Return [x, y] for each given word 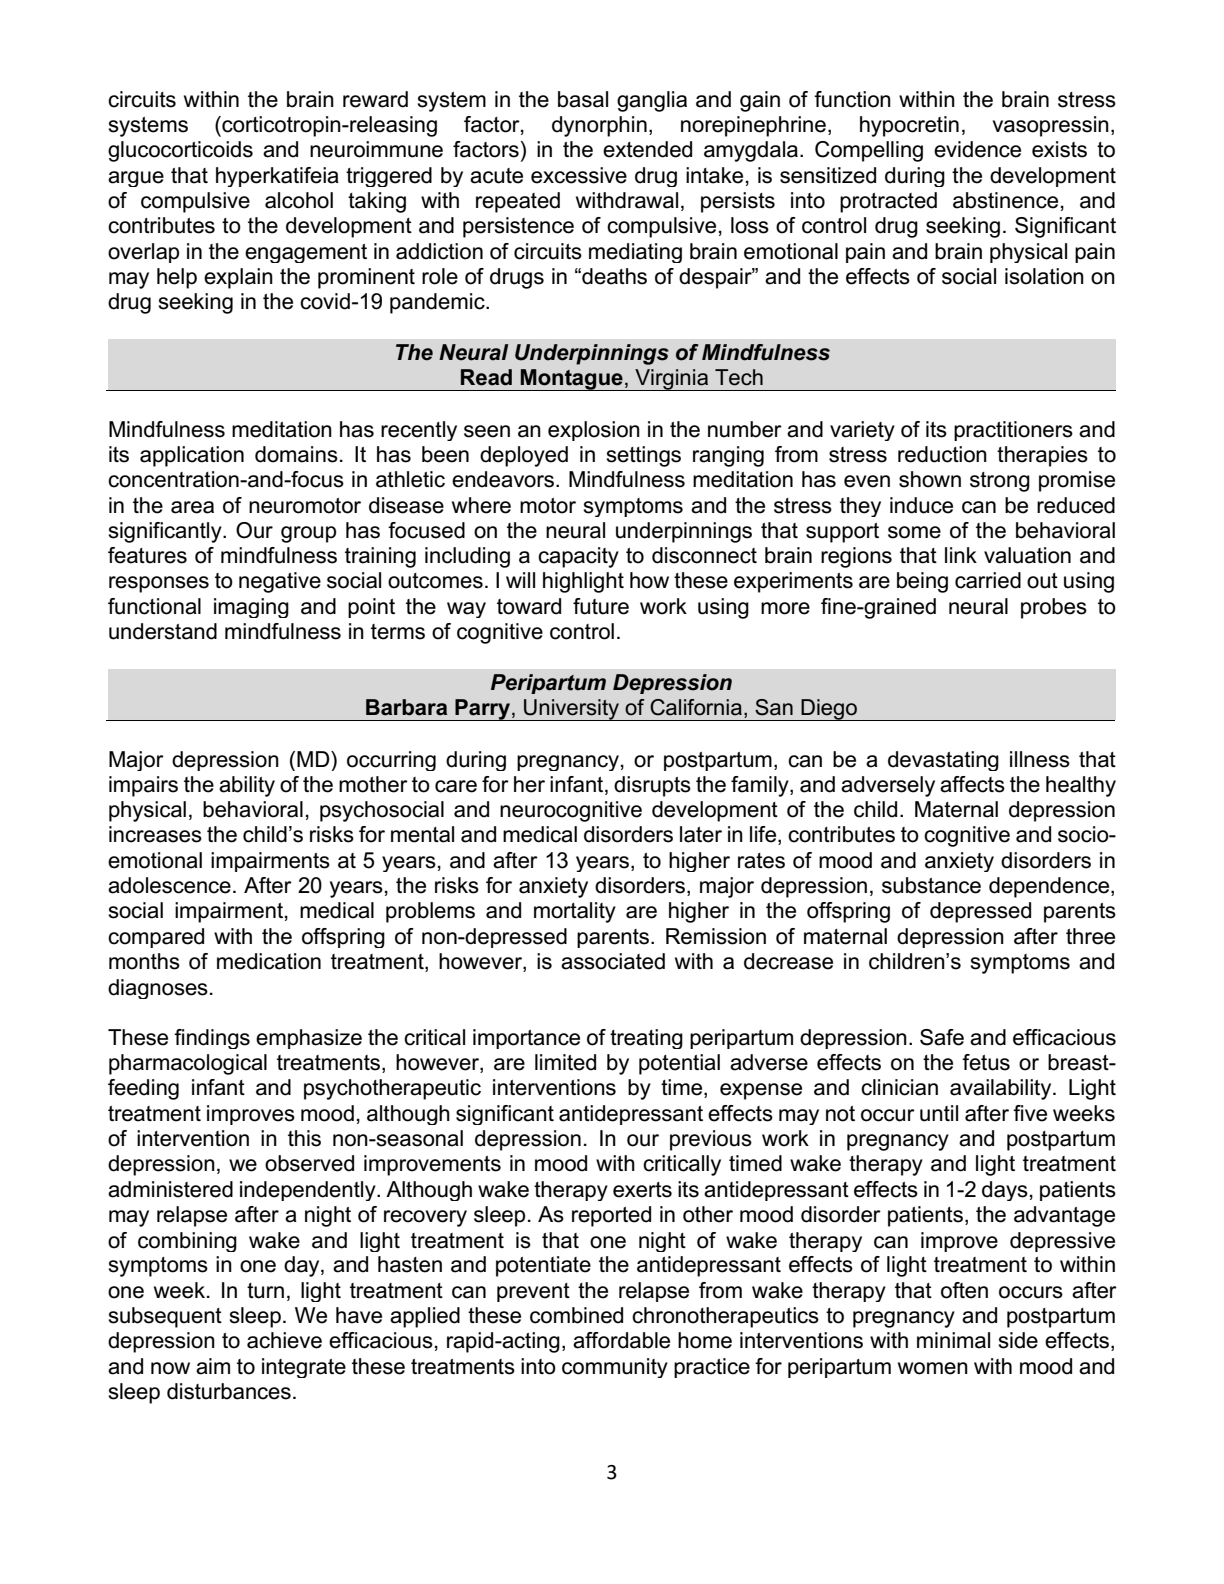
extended [647, 149]
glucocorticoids [180, 151]
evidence [977, 149]
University [571, 710]
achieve [284, 1340]
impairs [143, 786]
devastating [943, 761]
